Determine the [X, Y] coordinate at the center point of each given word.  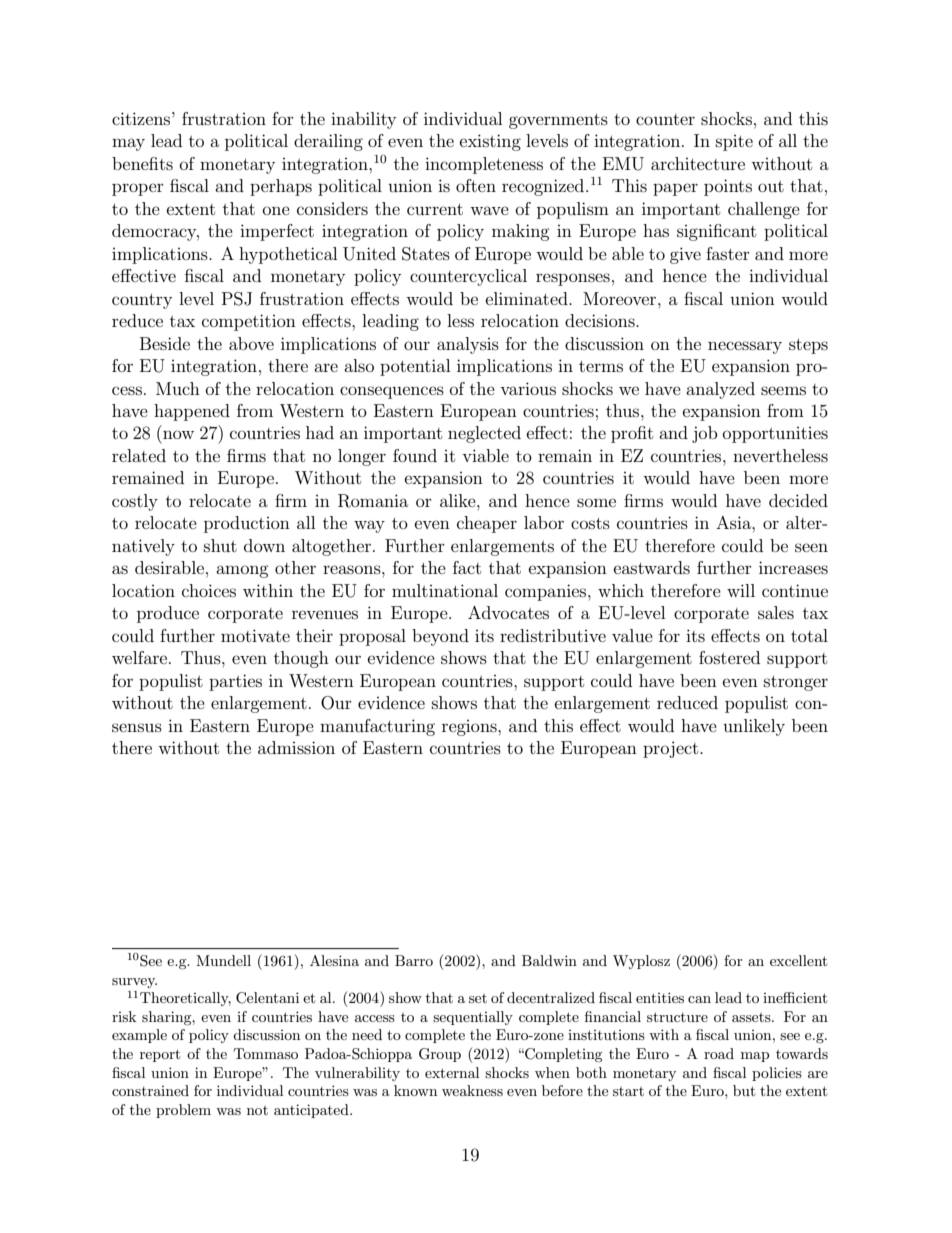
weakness [472, 1090]
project [672, 749]
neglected [484, 434]
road [719, 1053]
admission [296, 747]
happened [192, 412]
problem [183, 1111]
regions [470, 728]
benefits [142, 163]
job [705, 434]
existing [490, 142]
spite [734, 143]
